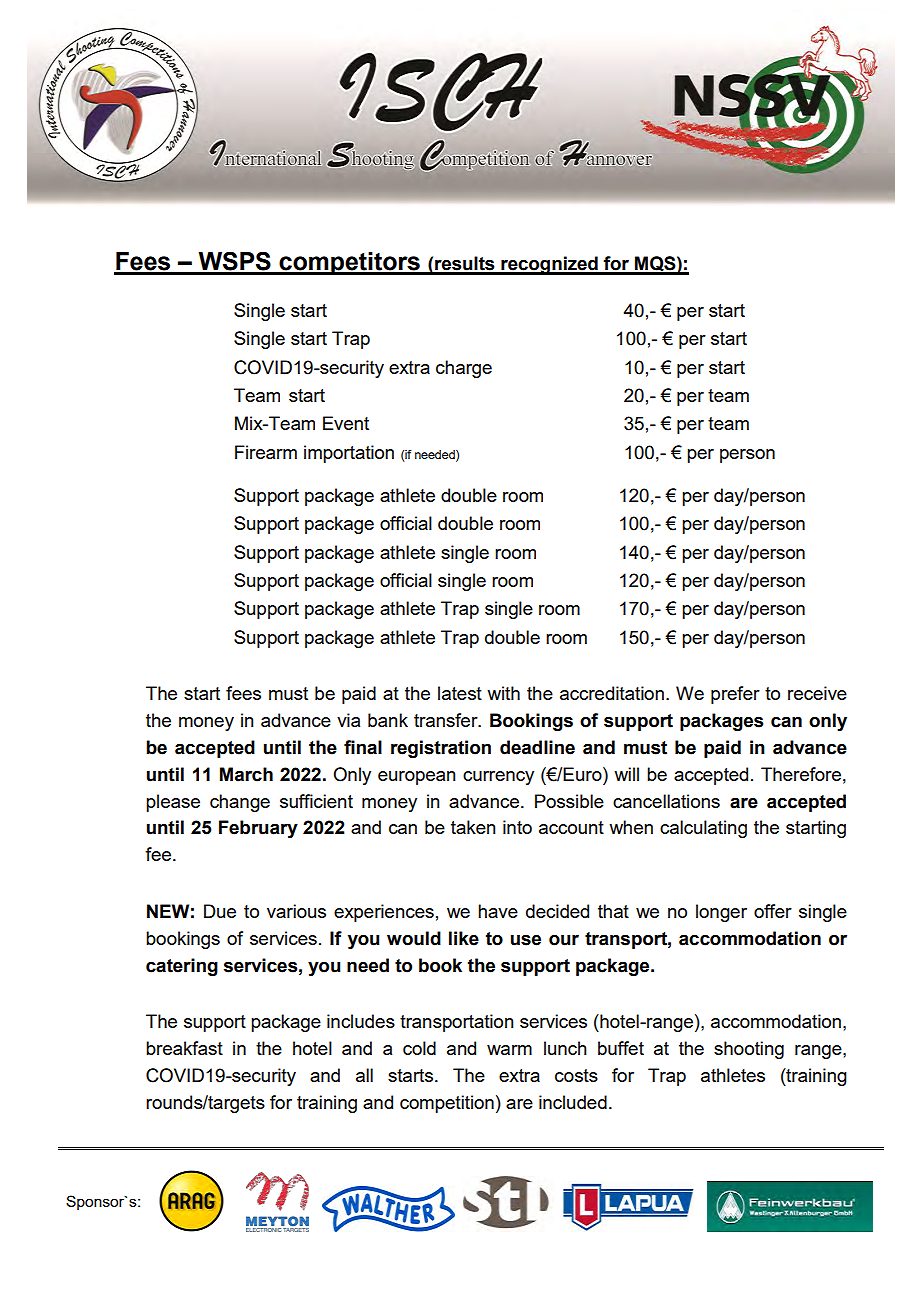 Image resolution: width=924 pixels, height=1308 pixels. Describe the element at coordinates (464, 369) in the screenshot. I see `charge` at that location.
